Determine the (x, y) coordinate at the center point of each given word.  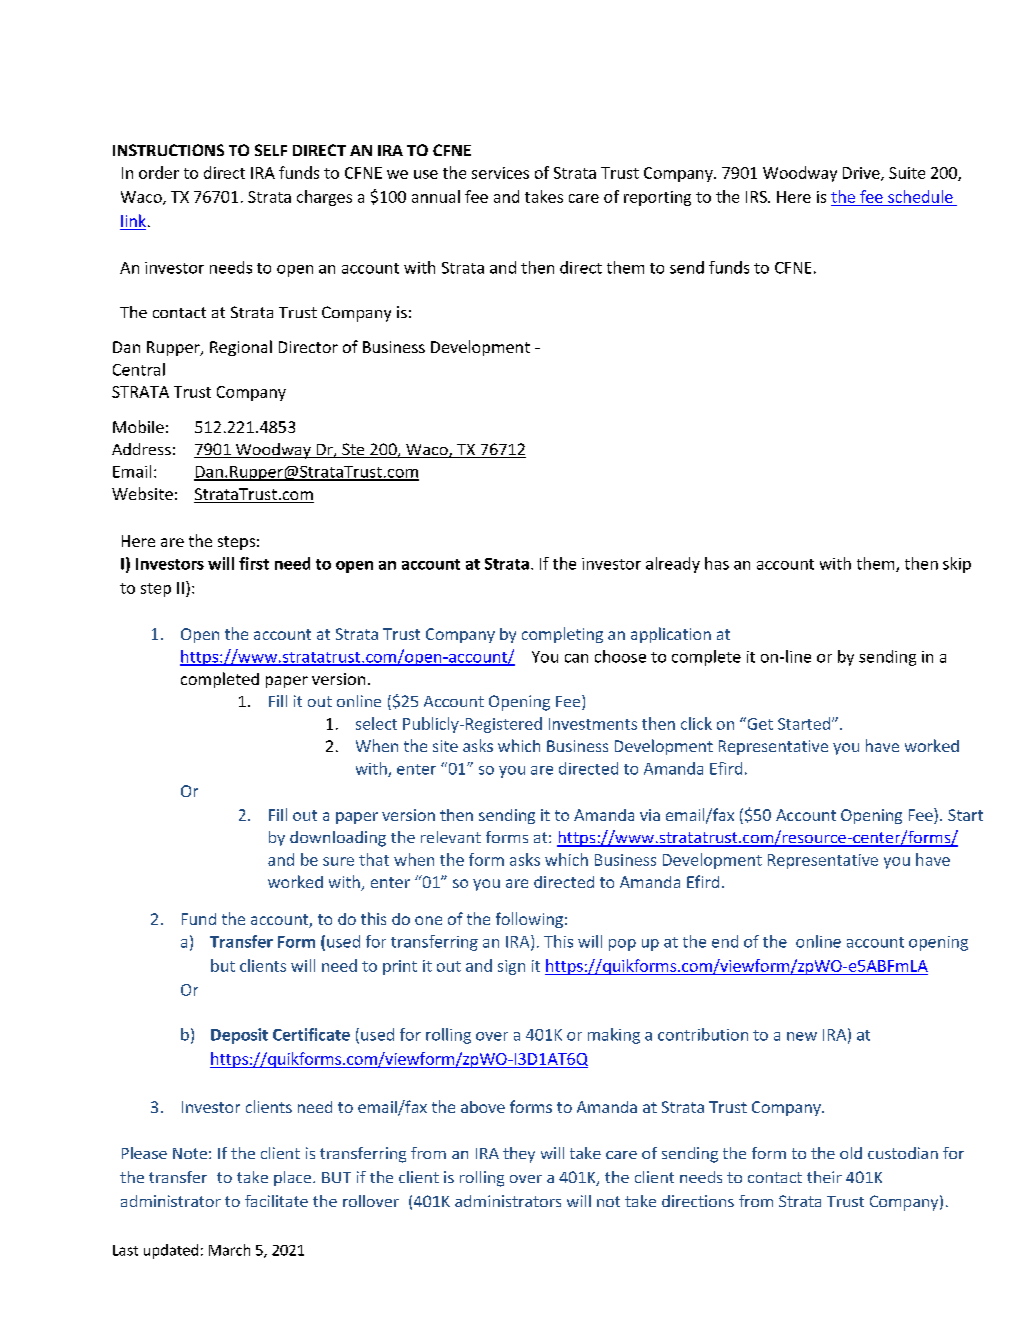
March (229, 1250)
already (673, 565)
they (519, 1155)
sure (338, 861)
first (254, 563)
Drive (862, 174)
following (529, 920)
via (650, 815)
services (500, 173)
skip (957, 565)
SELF (271, 150)
